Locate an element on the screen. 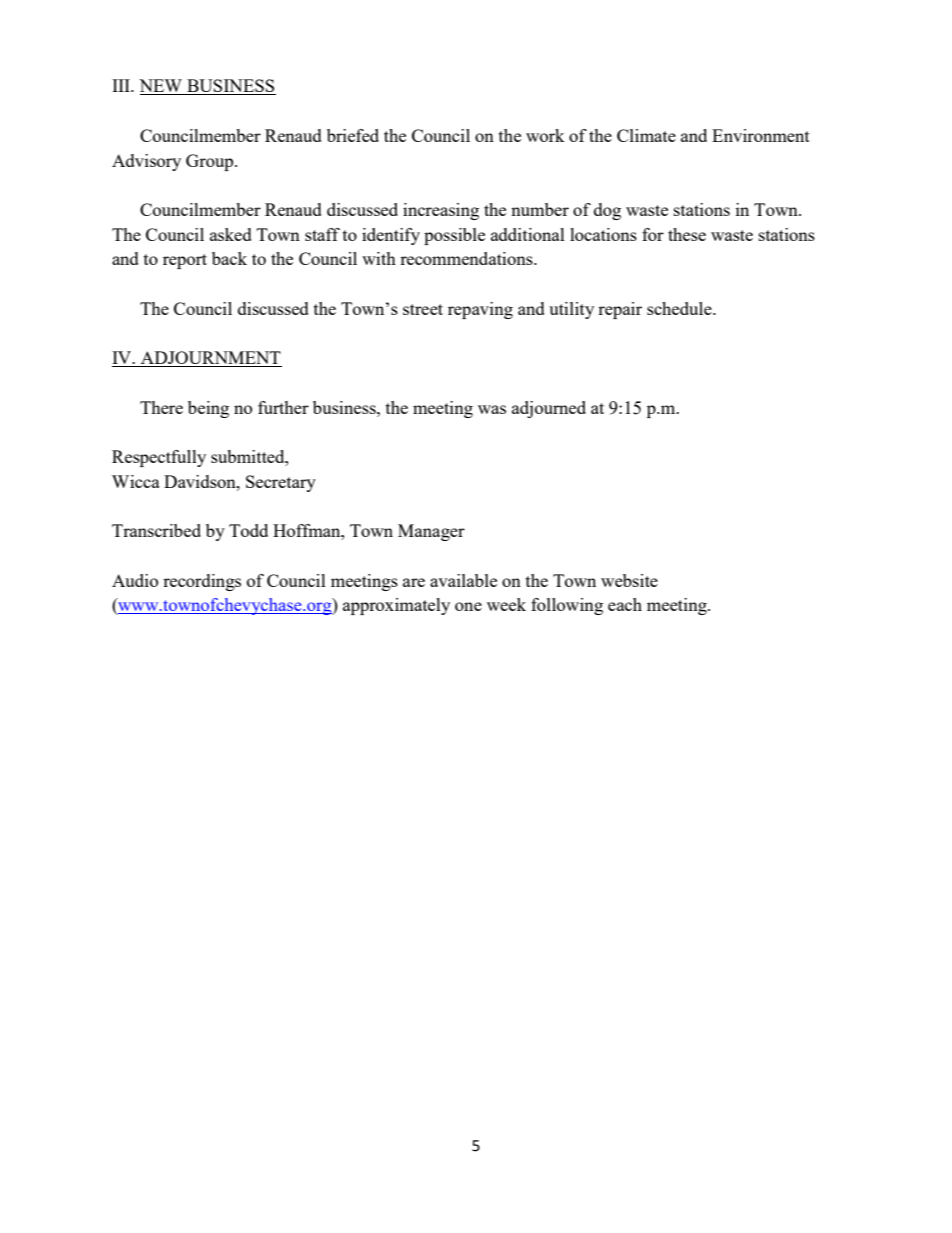  being is located at coordinates (208, 409).
